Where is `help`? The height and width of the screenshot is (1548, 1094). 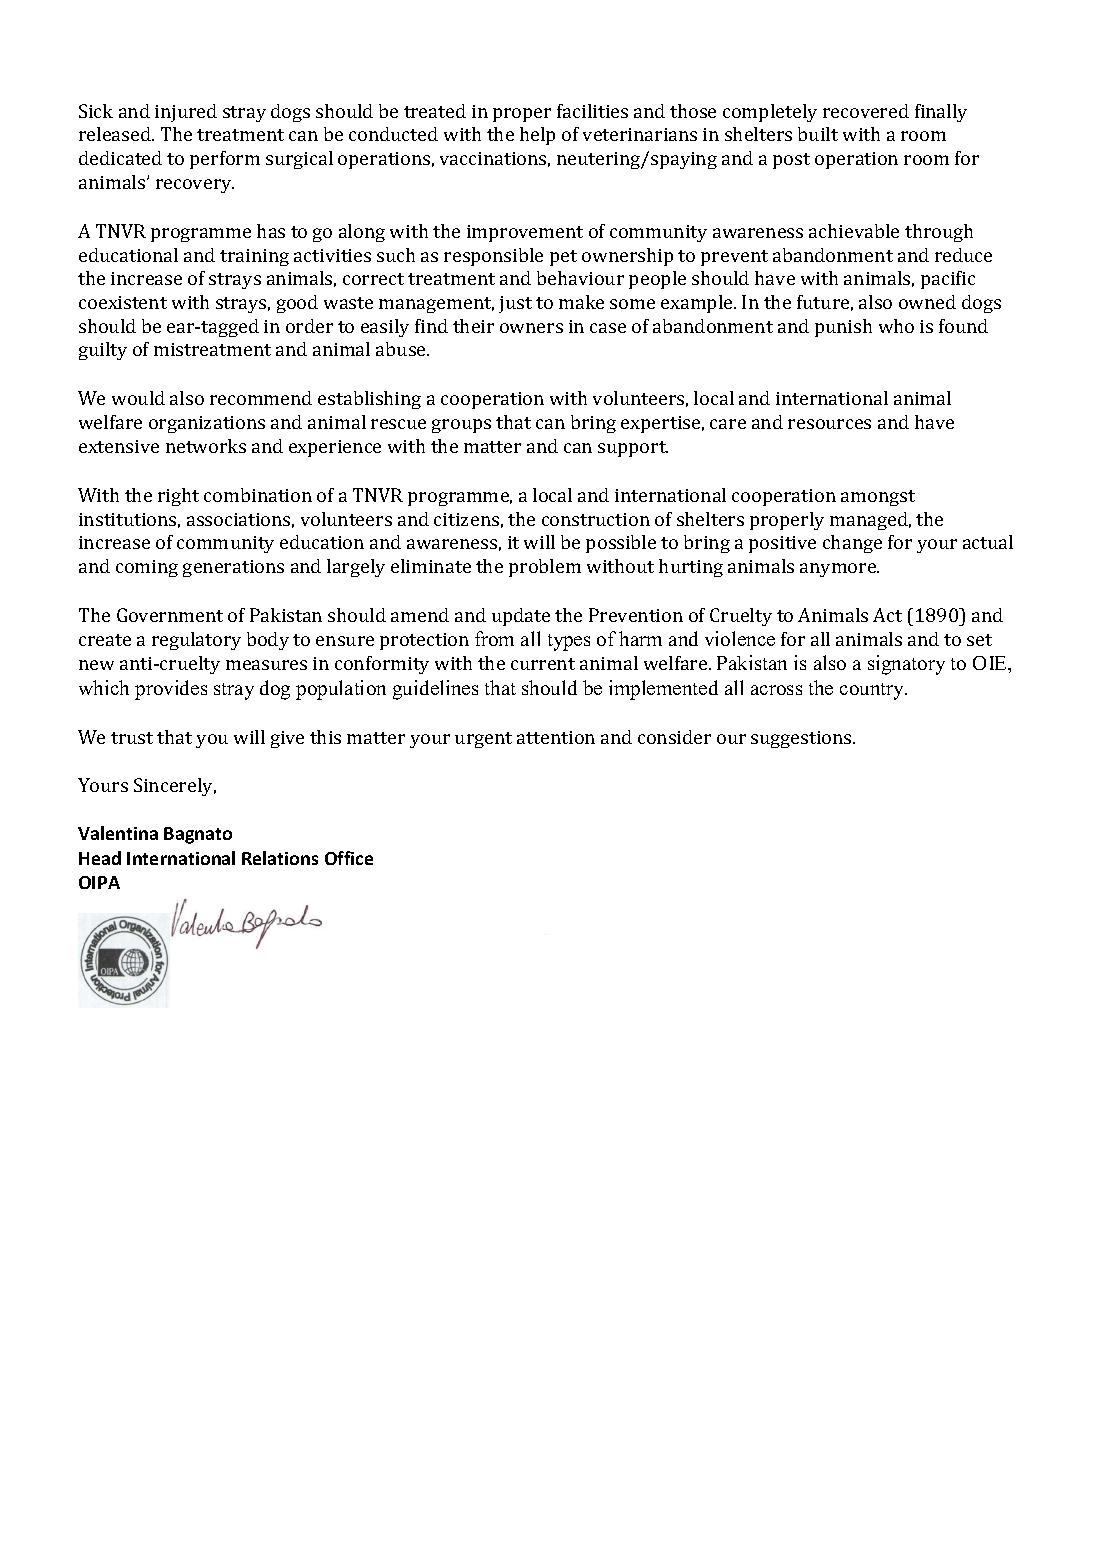 help is located at coordinates (537, 136).
